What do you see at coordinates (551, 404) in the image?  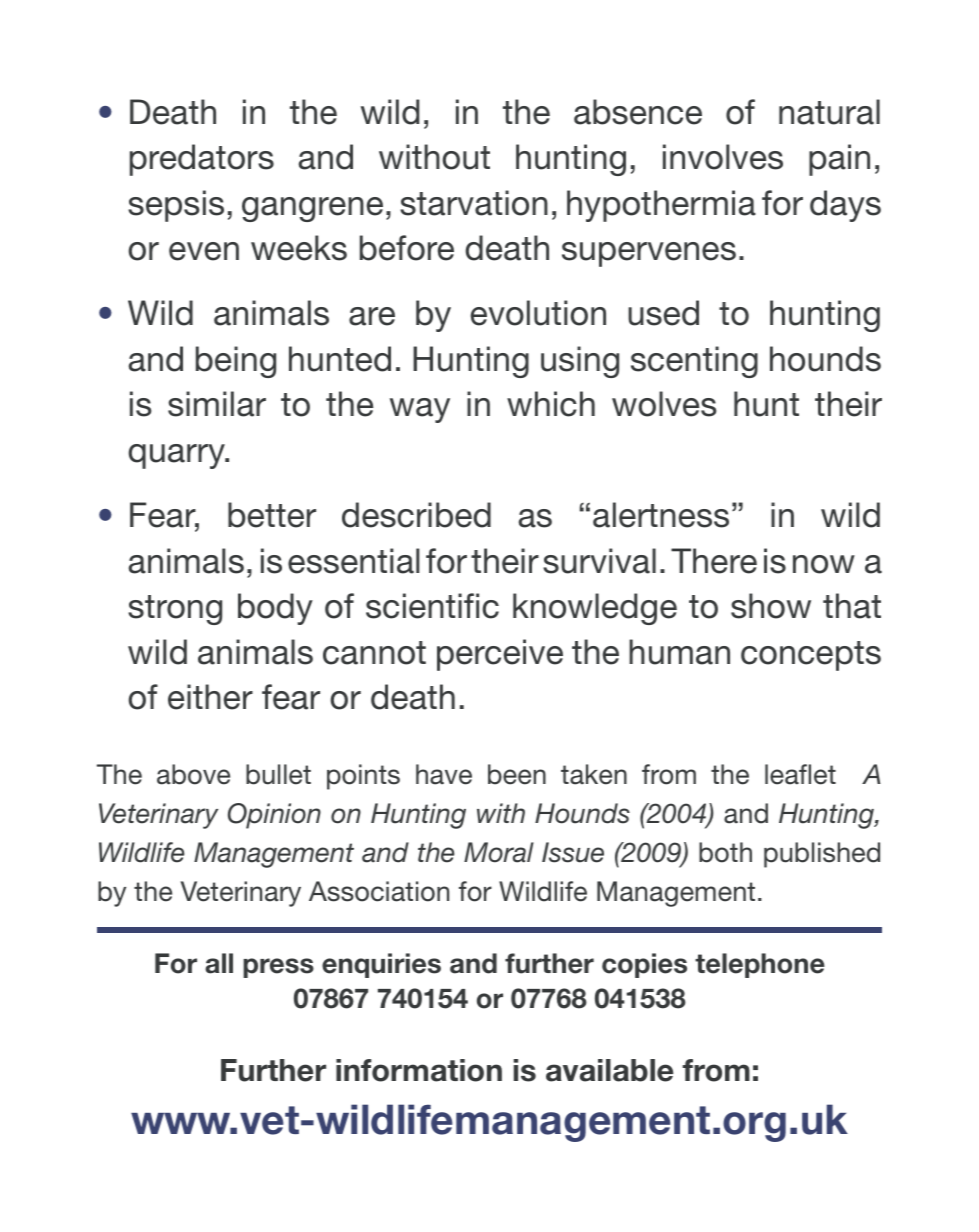 I see `which` at bounding box center [551, 404].
